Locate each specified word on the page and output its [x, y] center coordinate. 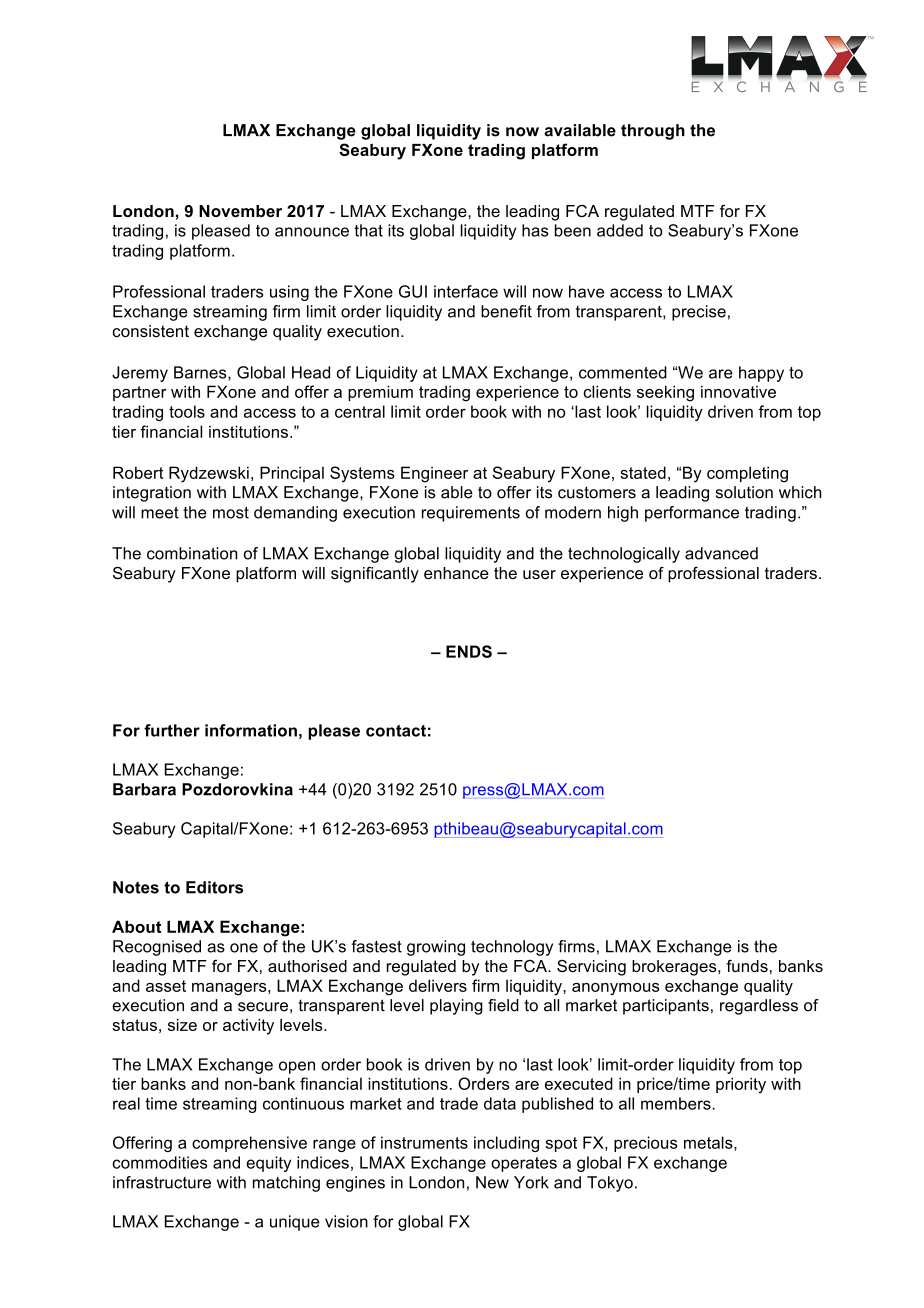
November [240, 211]
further [172, 730]
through [653, 132]
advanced [721, 553]
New [492, 1182]
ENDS [469, 651]
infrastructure [162, 1182]
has [535, 230]
